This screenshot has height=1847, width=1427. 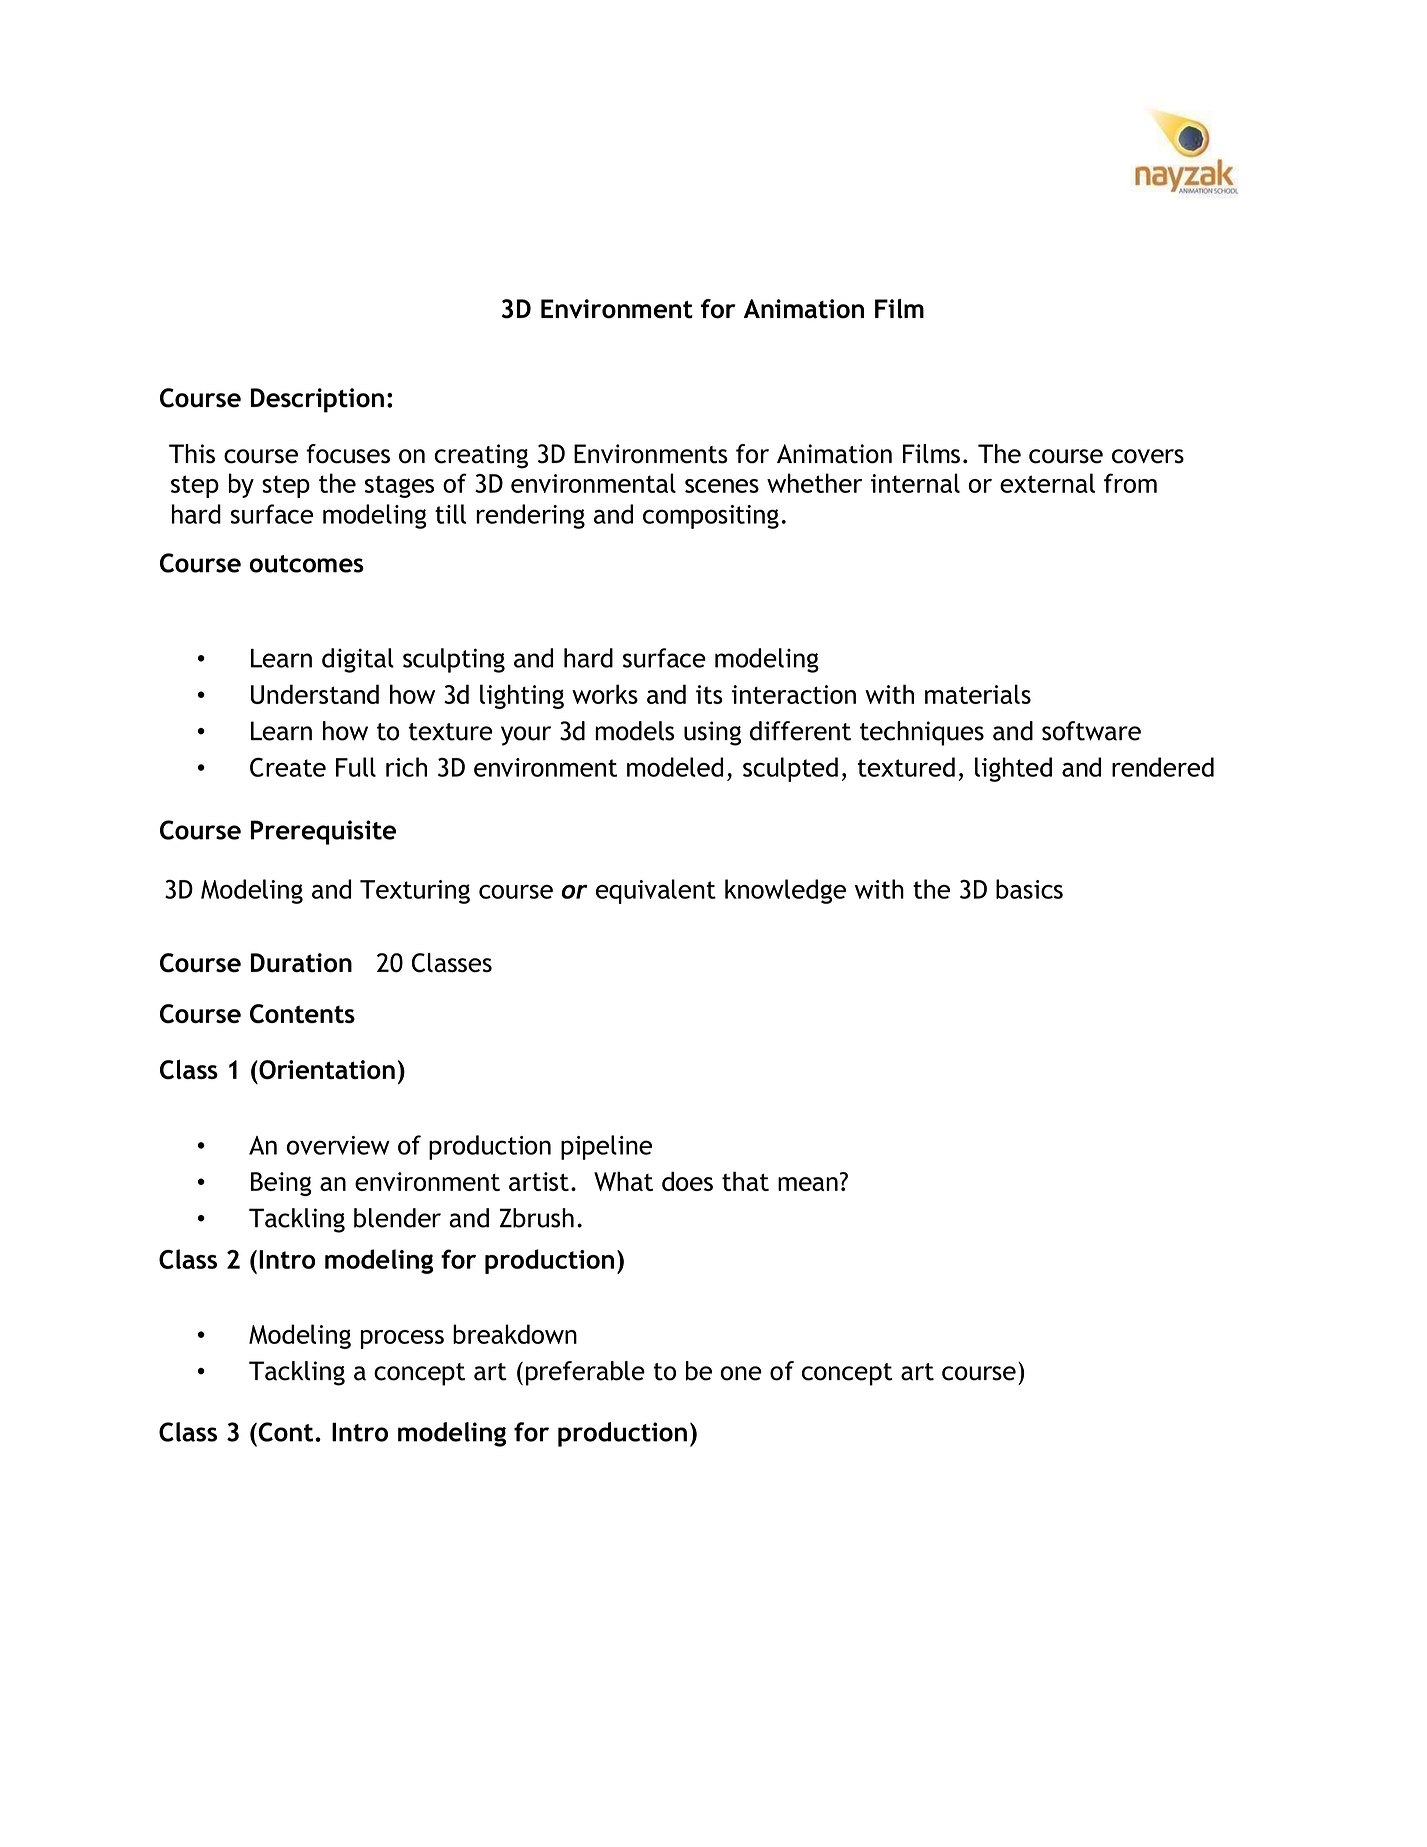 What do you see at coordinates (358, 660) in the screenshot?
I see `digital` at bounding box center [358, 660].
